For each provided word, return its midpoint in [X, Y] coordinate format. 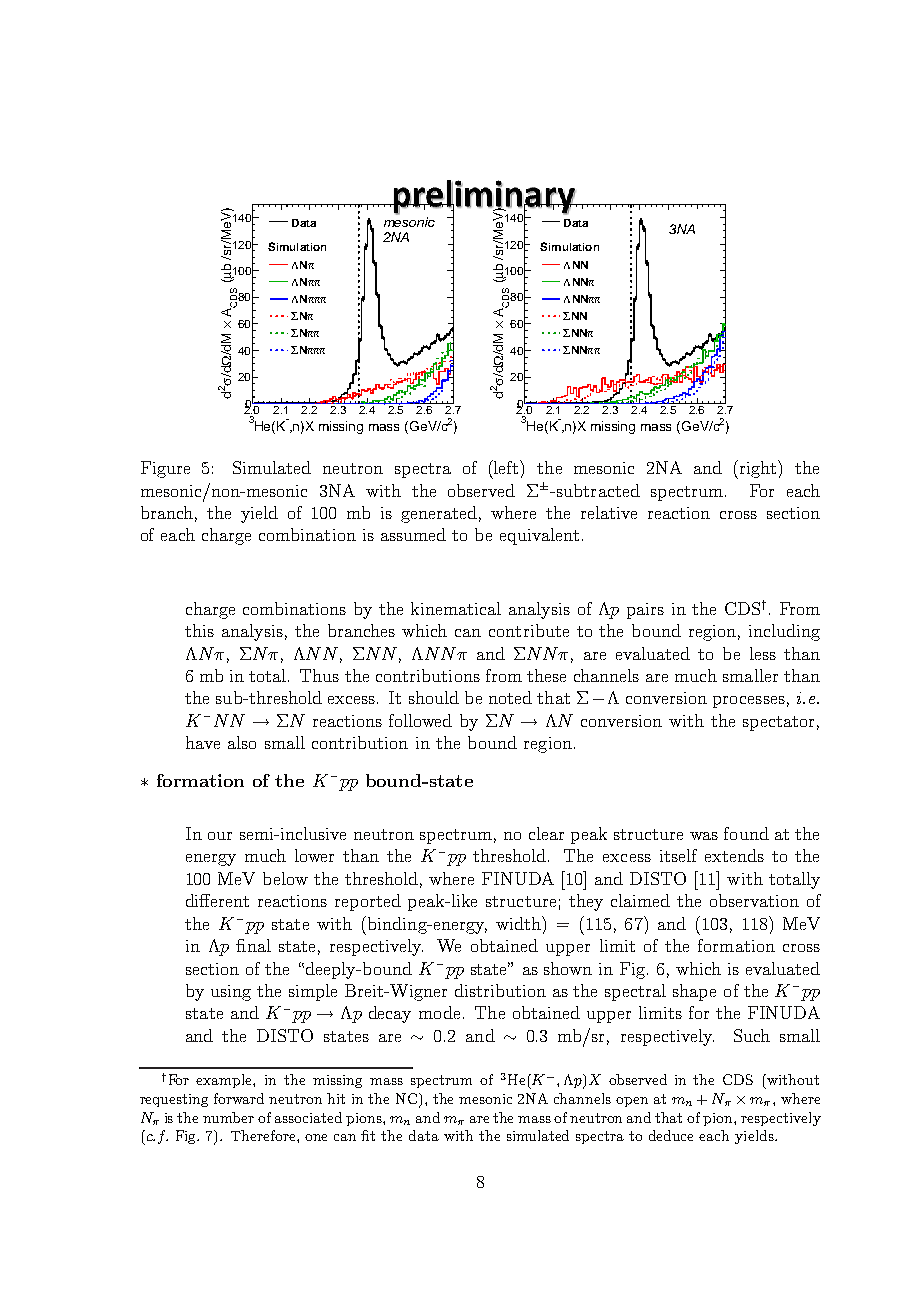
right [759, 469]
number [228, 1117]
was [704, 836]
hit [336, 1098]
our [220, 836]
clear [546, 833]
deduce [671, 1135]
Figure [165, 469]
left [506, 467]
